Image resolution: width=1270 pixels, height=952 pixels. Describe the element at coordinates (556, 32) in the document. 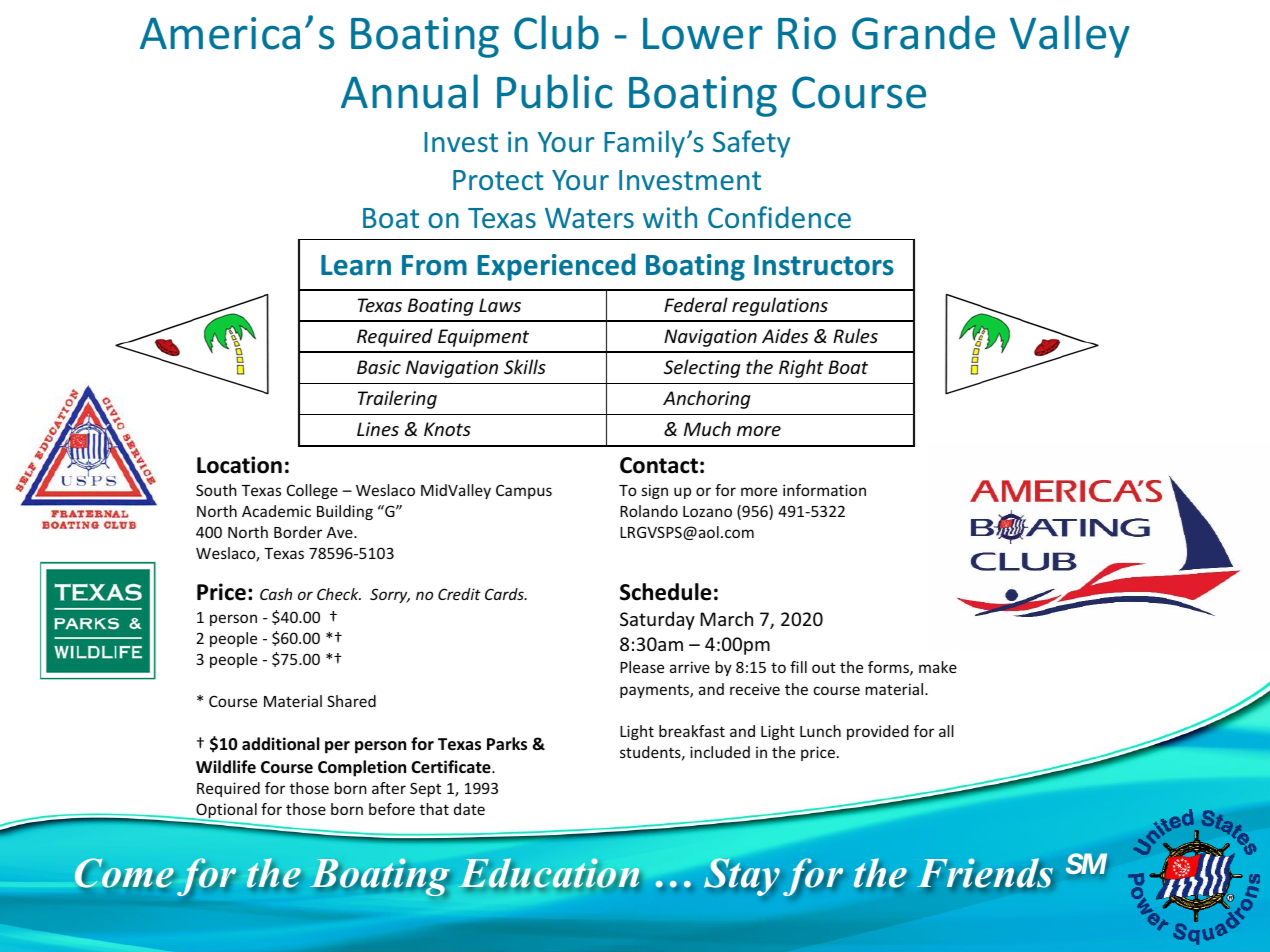

I see `Club` at that location.
